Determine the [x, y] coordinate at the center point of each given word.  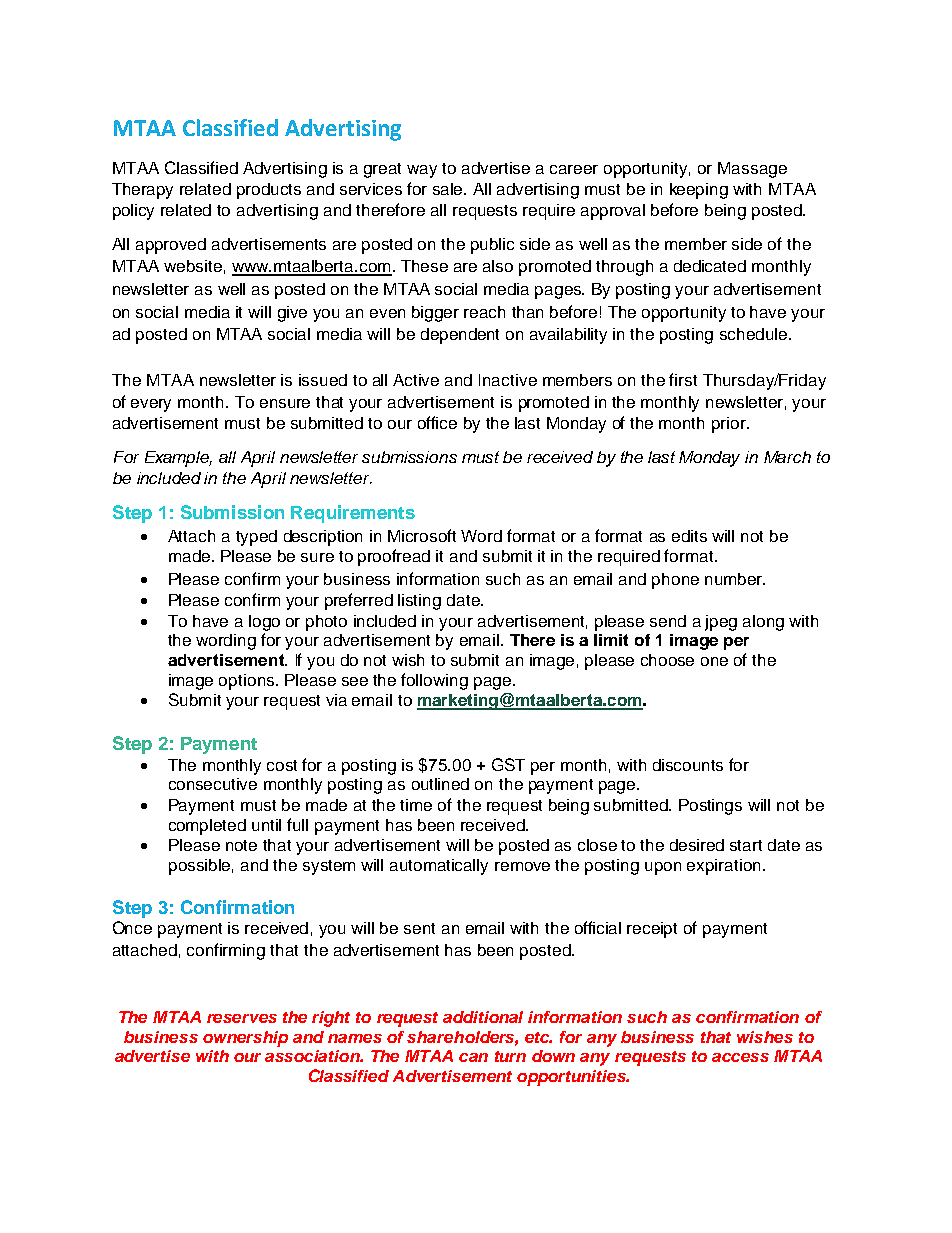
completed [207, 827]
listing [419, 602]
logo [264, 623]
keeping [699, 191]
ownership [245, 1039]
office [437, 422]
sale [449, 189]
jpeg [721, 623]
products [269, 191]
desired [697, 845]
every [151, 405]
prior [730, 425]
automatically [439, 867]
